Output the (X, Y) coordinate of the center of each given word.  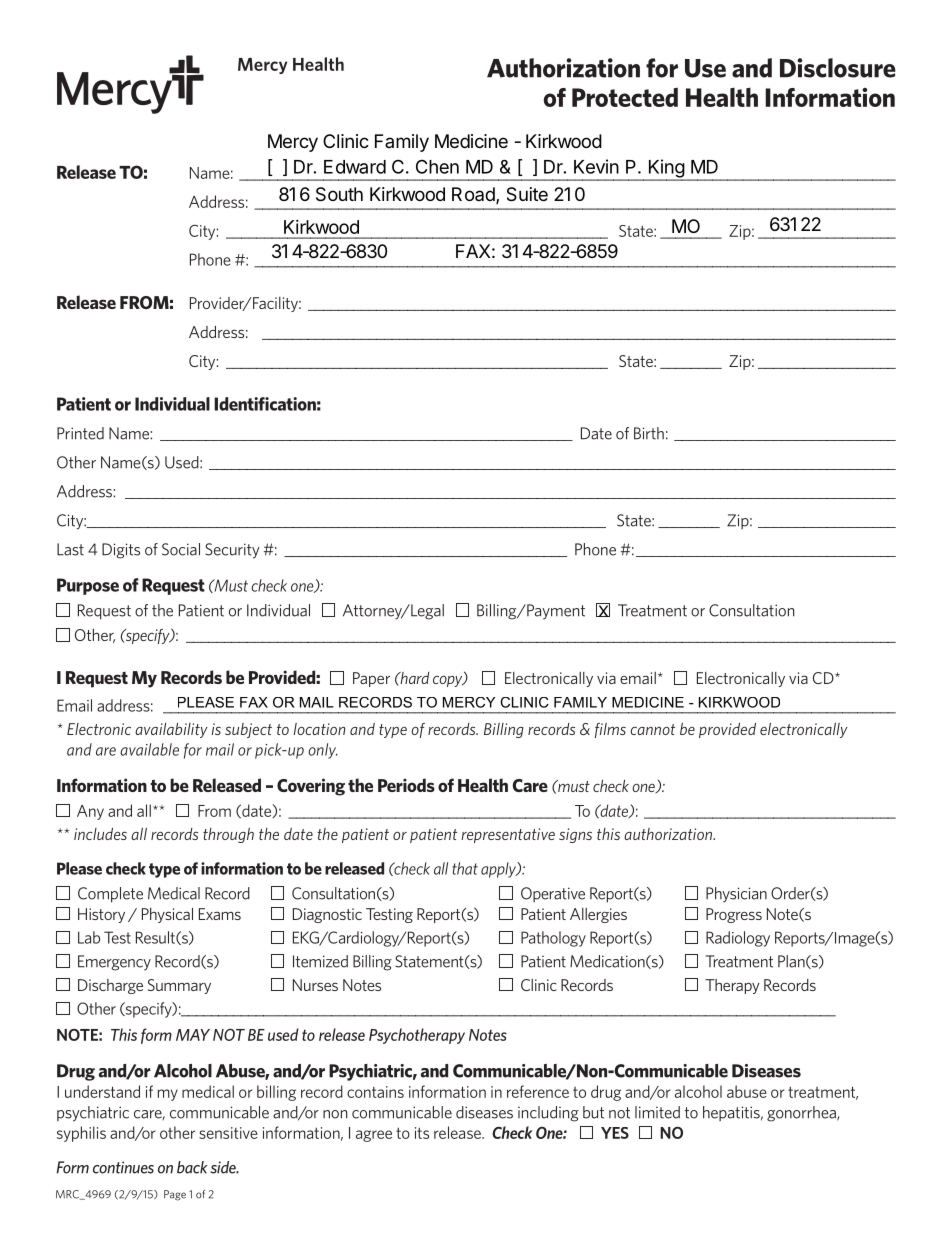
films (610, 730)
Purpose (88, 586)
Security (232, 551)
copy (449, 681)
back (192, 1167)
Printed (80, 433)
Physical (167, 915)
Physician (736, 894)
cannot (652, 729)
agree (374, 1136)
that (465, 868)
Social (181, 549)
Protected (625, 97)
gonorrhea (802, 1114)
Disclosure (838, 68)
